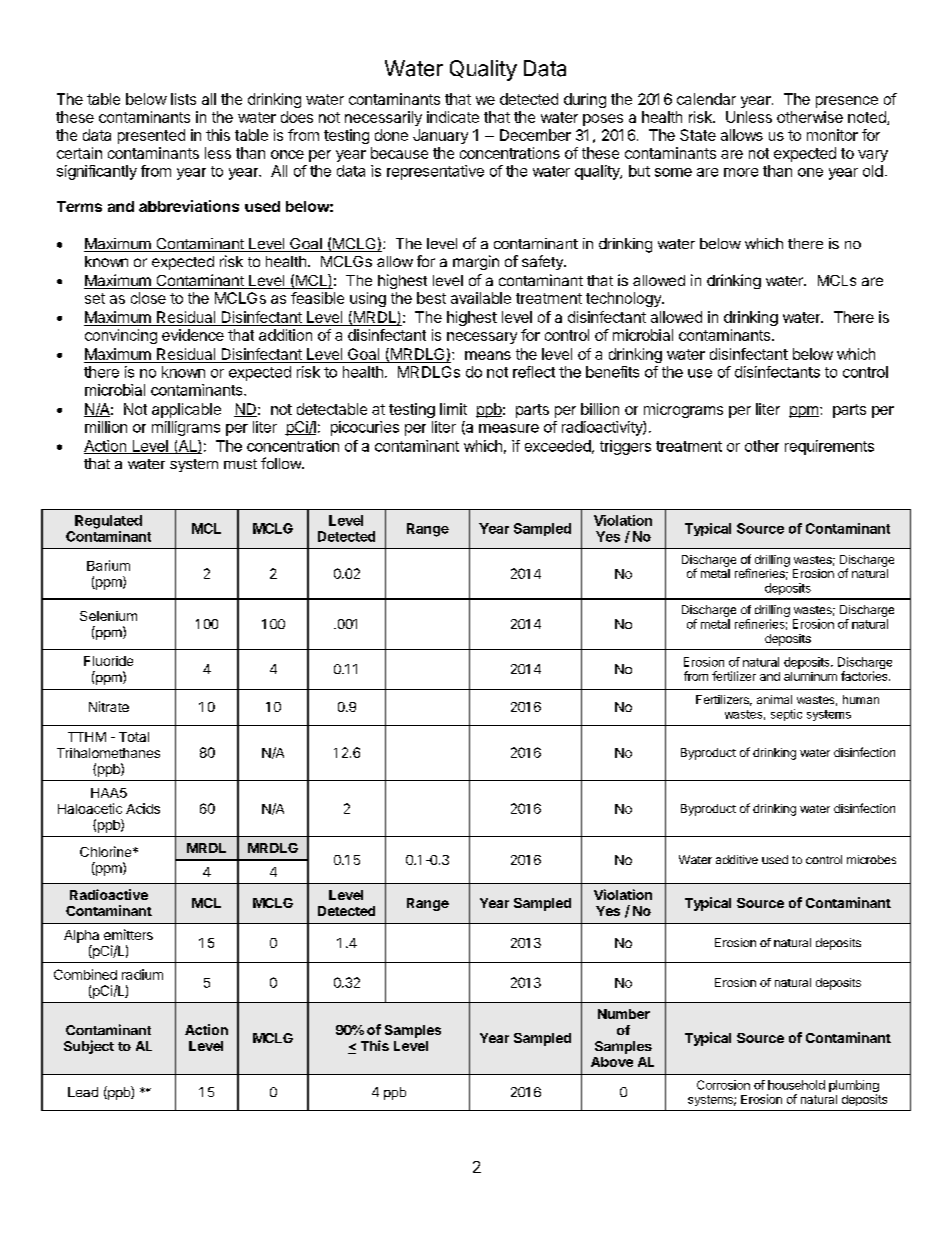 Image resolution: width=952 pixels, height=1233 pixels. Describe the element at coordinates (612, 1062) in the document. I see `Above` at that location.
